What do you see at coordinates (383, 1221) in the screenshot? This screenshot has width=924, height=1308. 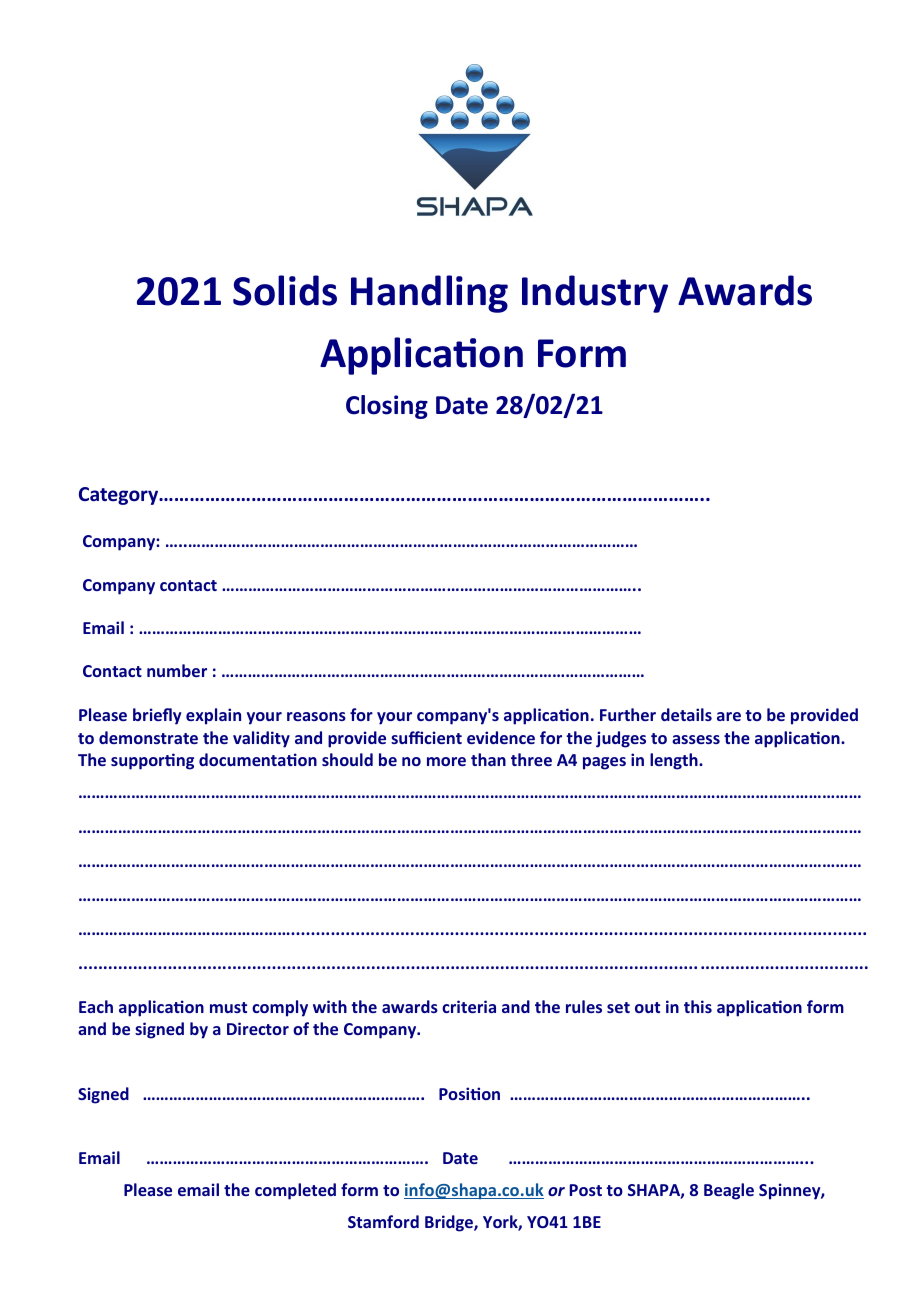 I see `Stamford` at bounding box center [383, 1221].
